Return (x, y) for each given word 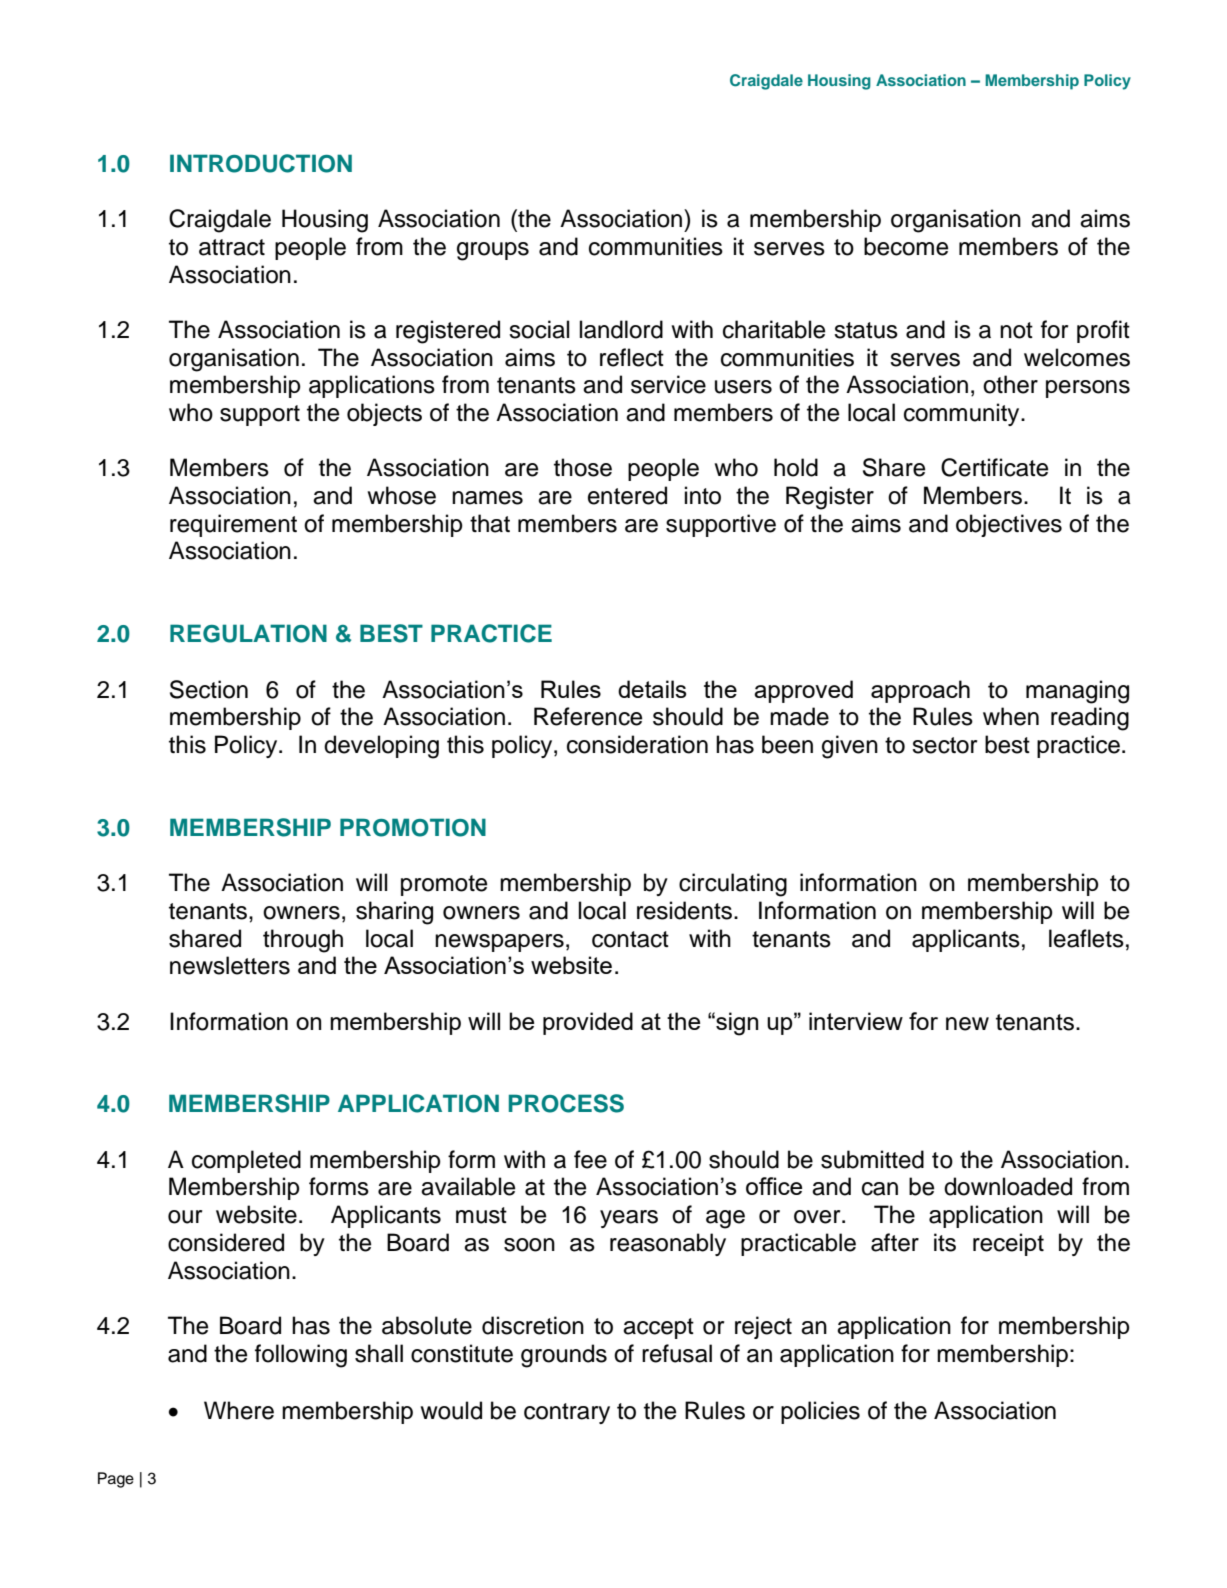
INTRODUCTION (261, 163)
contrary (567, 1413)
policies (820, 1412)
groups (493, 251)
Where (239, 1410)
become (906, 246)
